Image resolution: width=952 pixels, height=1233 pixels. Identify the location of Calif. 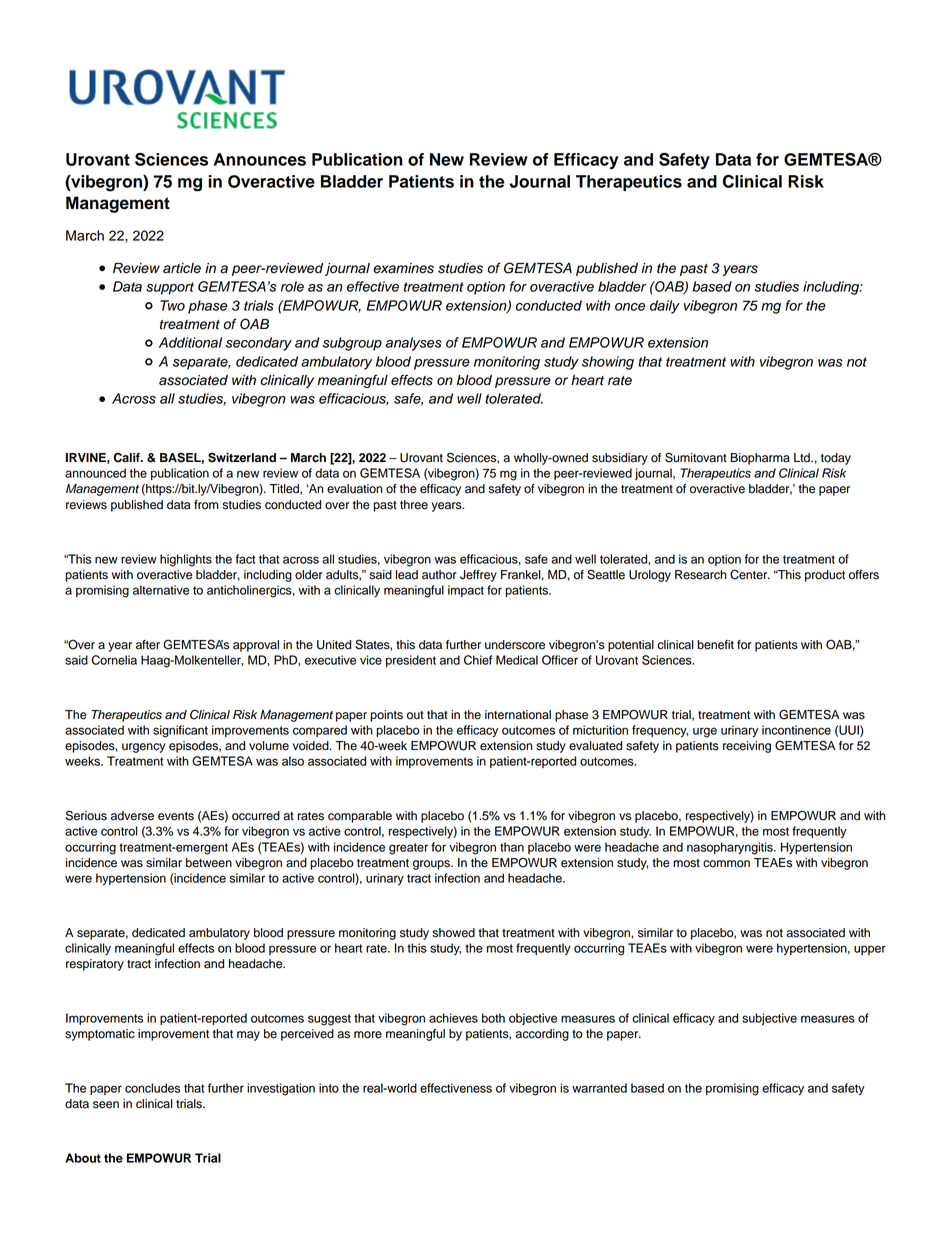
(128, 458).
